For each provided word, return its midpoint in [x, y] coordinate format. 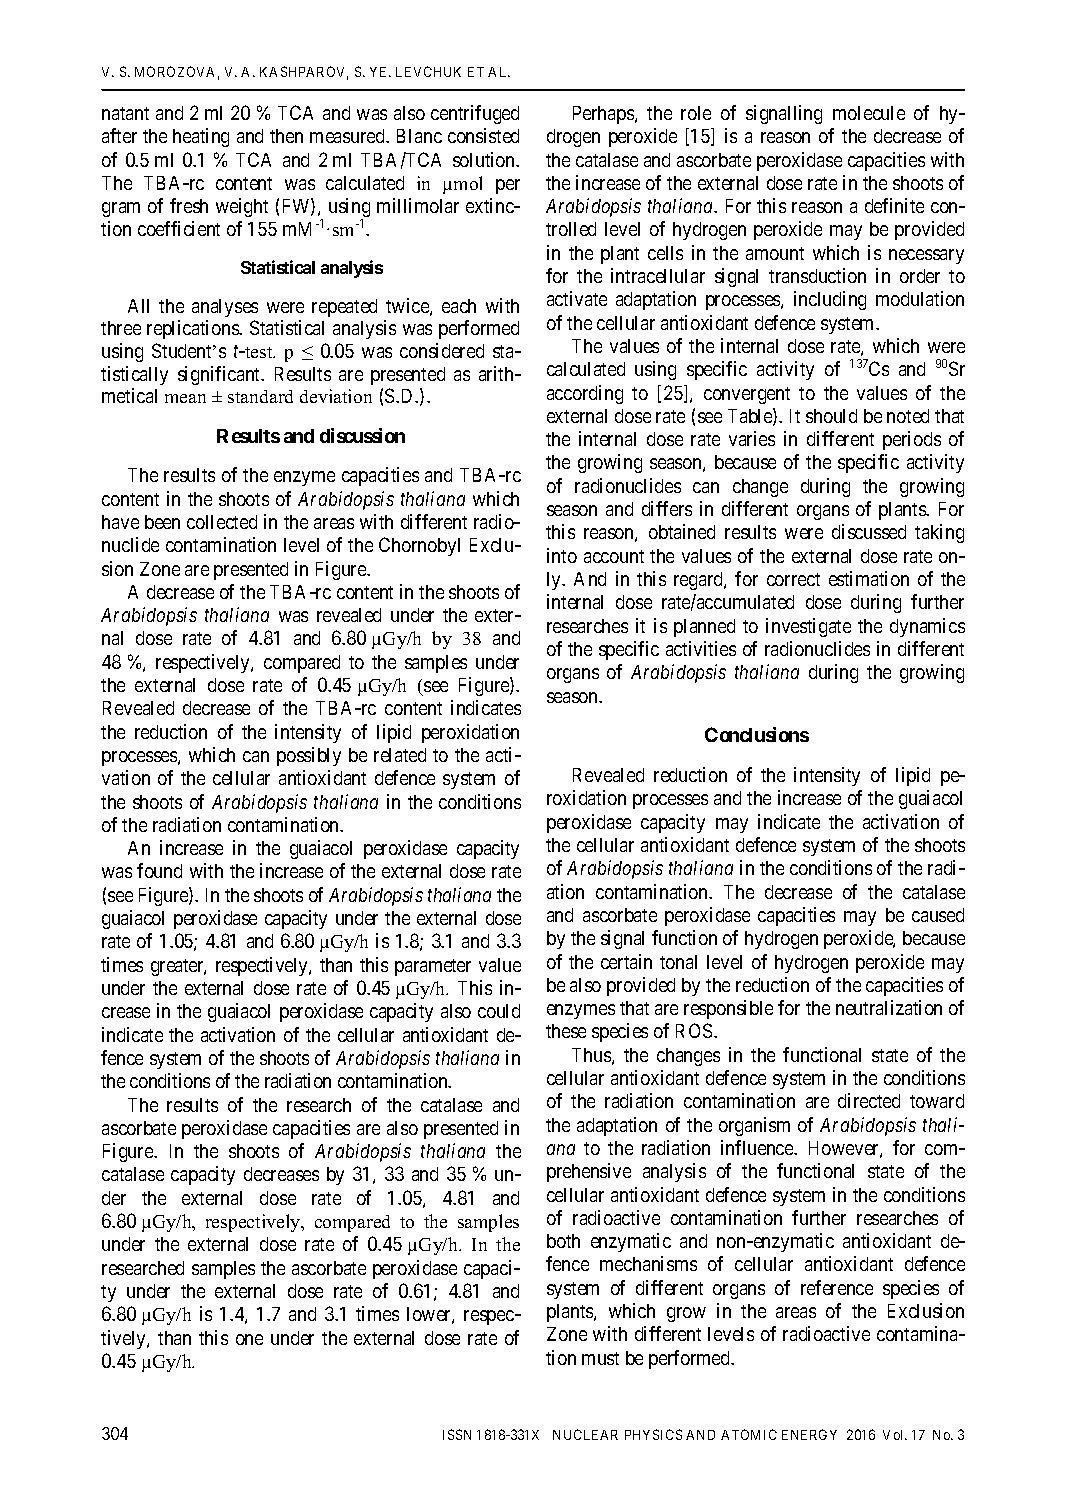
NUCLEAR [585, 1434]
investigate [808, 627]
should [831, 416]
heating [201, 137]
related [400, 755]
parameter [433, 967]
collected [222, 522]
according [585, 394]
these [566, 1031]
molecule [869, 113]
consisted [483, 135]
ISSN [457, 1434]
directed [869, 1100]
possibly [309, 756]
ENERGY [809, 1434]
